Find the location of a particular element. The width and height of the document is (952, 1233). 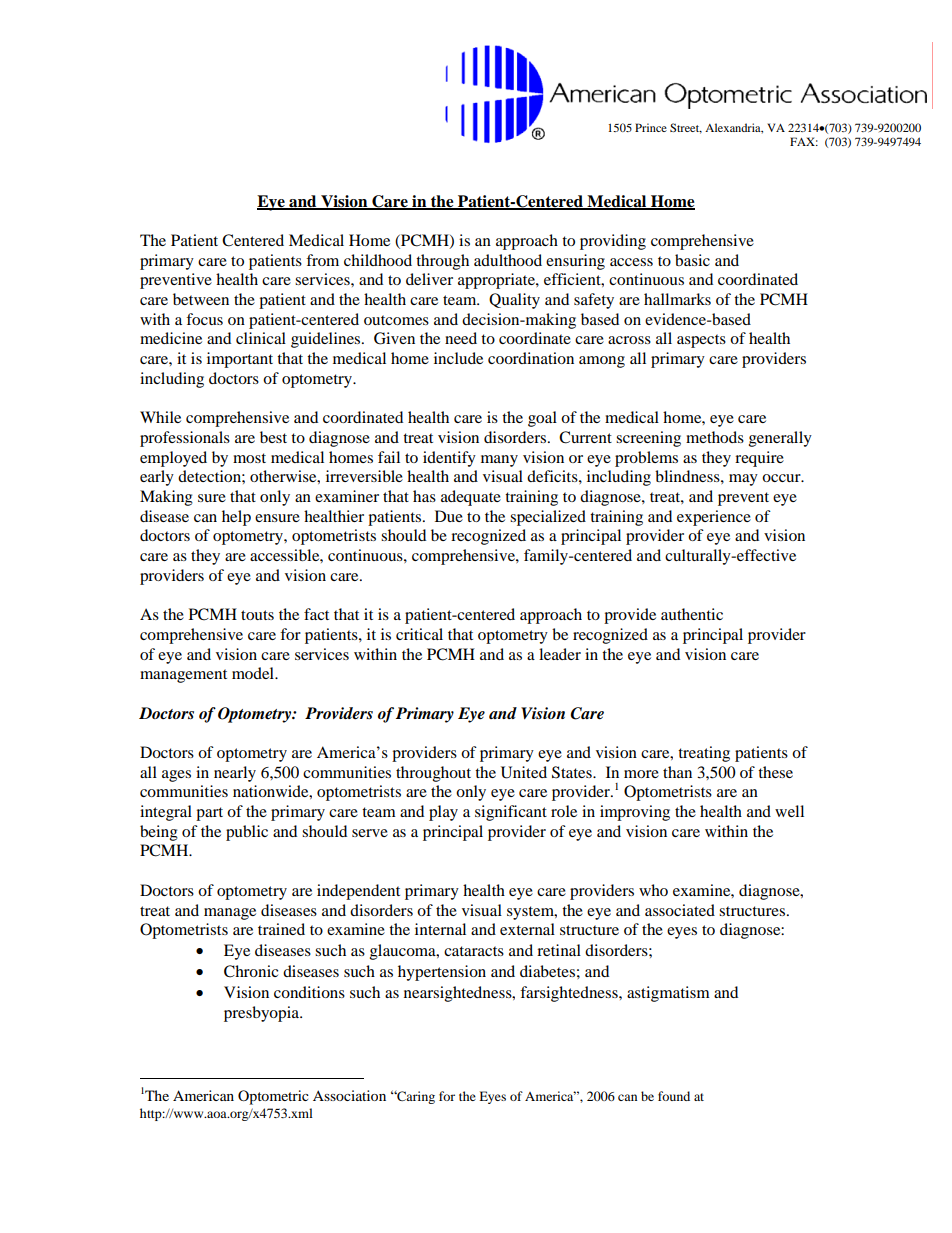

adulthood is located at coordinates (508, 260).
